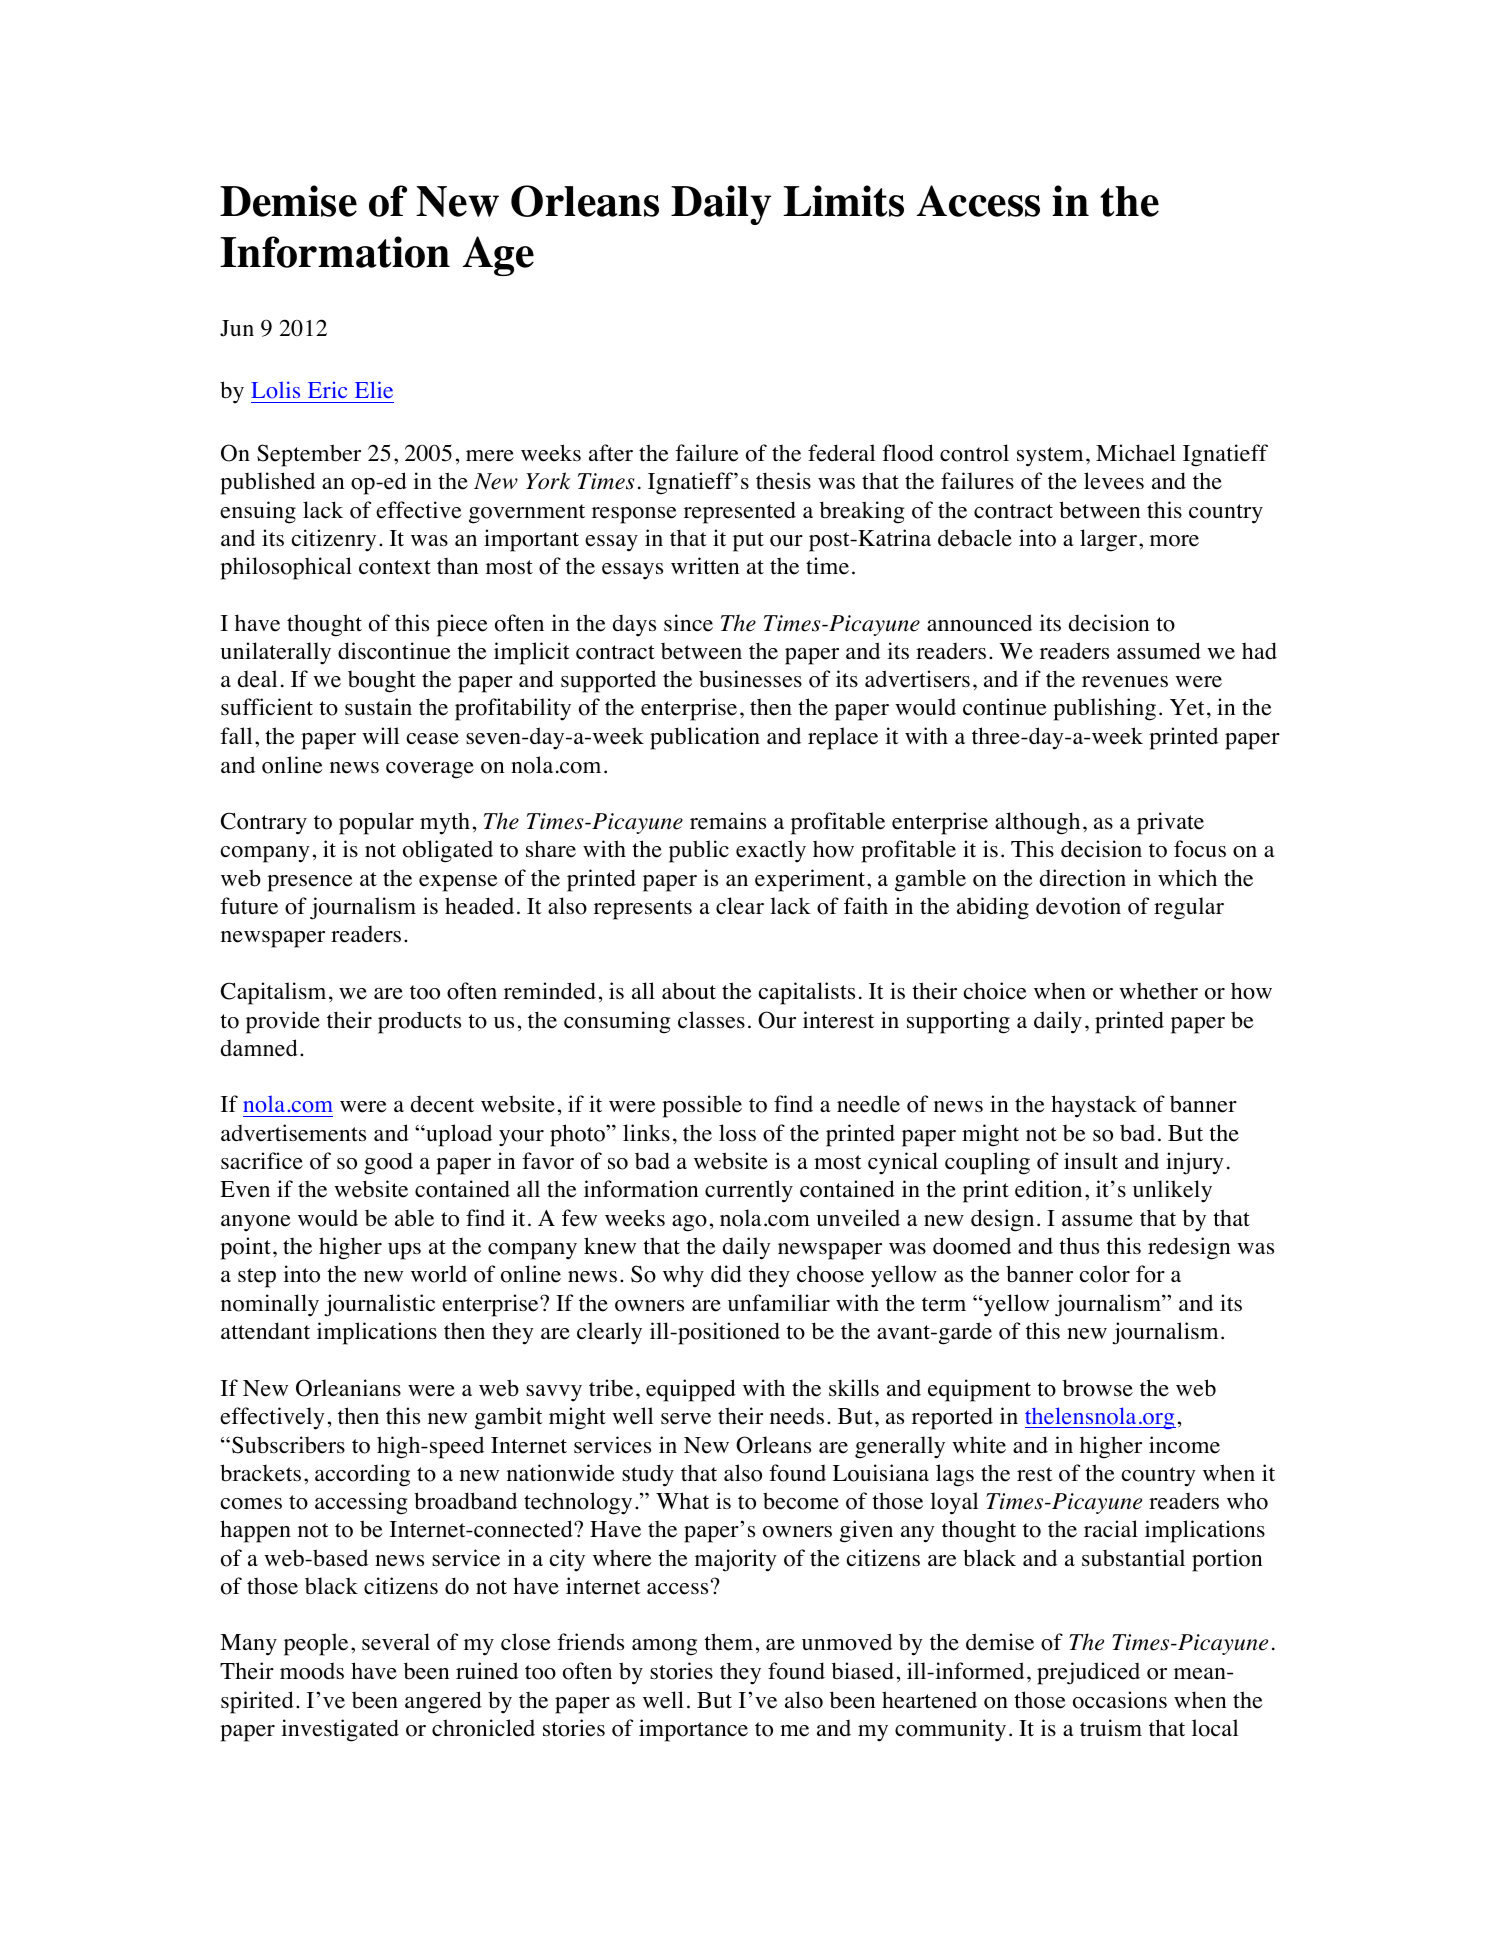 This screenshot has width=1501, height=1943. What do you see at coordinates (312, 1671) in the screenshot?
I see `moods` at bounding box center [312, 1671].
